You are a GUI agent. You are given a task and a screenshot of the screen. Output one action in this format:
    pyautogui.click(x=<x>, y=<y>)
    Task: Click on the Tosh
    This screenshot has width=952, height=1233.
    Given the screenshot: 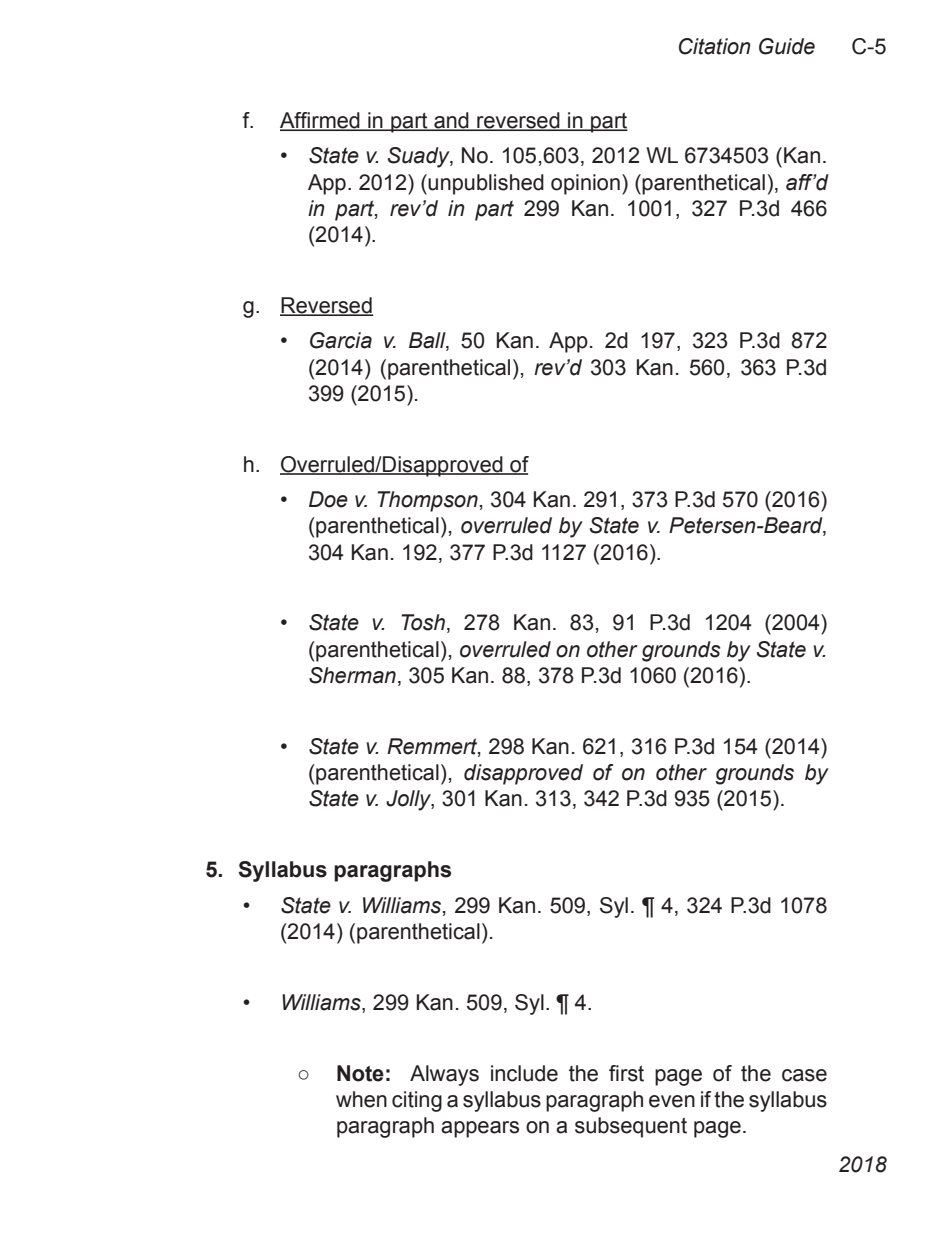 What is the action you would take?
    pyautogui.click(x=423, y=622)
